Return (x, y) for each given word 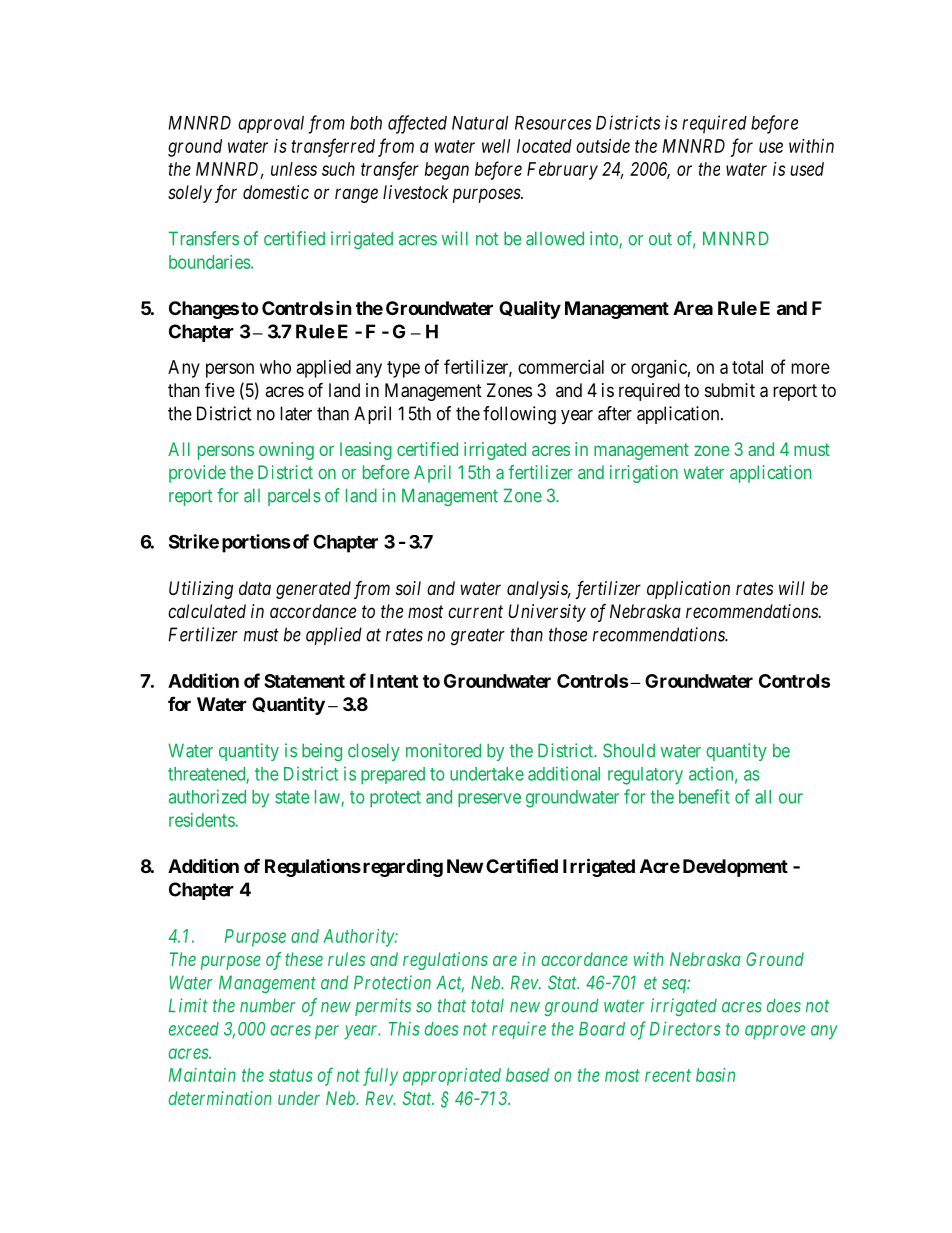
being (322, 752)
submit (730, 390)
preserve (489, 800)
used (807, 169)
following (519, 415)
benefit (704, 796)
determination (220, 1098)
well (496, 146)
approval (271, 124)
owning (286, 451)
